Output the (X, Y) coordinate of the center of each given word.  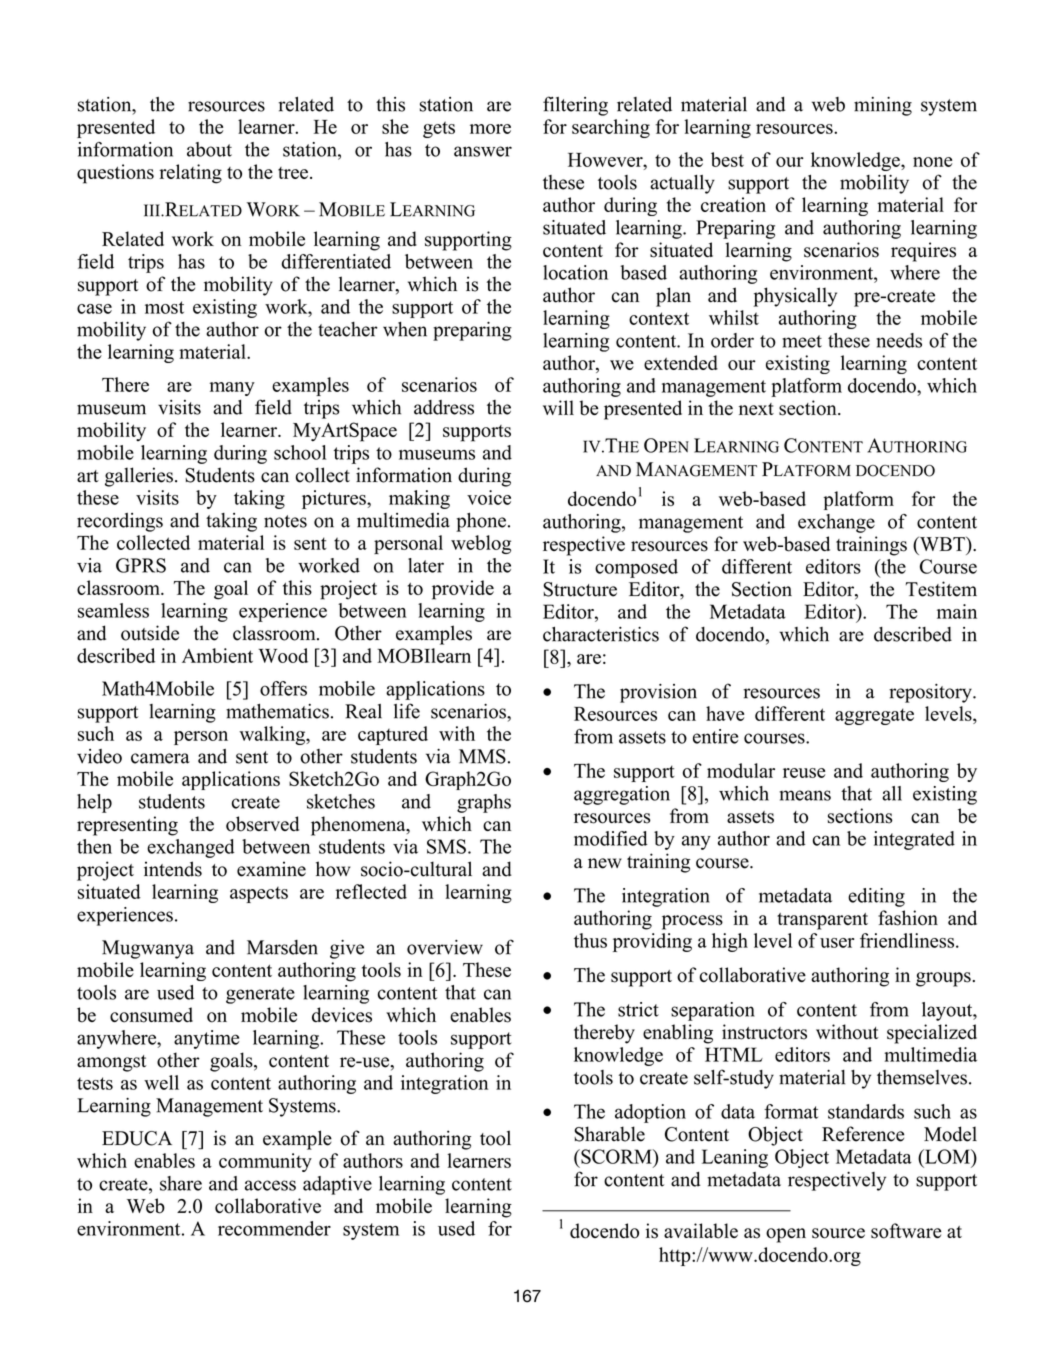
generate (260, 995)
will (558, 407)
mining (883, 106)
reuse (804, 773)
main (957, 611)
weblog (481, 544)
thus (590, 940)
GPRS (141, 565)
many (232, 389)
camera (160, 758)
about (209, 149)
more (490, 129)
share (181, 1183)
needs (899, 340)
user (837, 943)
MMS (482, 756)
